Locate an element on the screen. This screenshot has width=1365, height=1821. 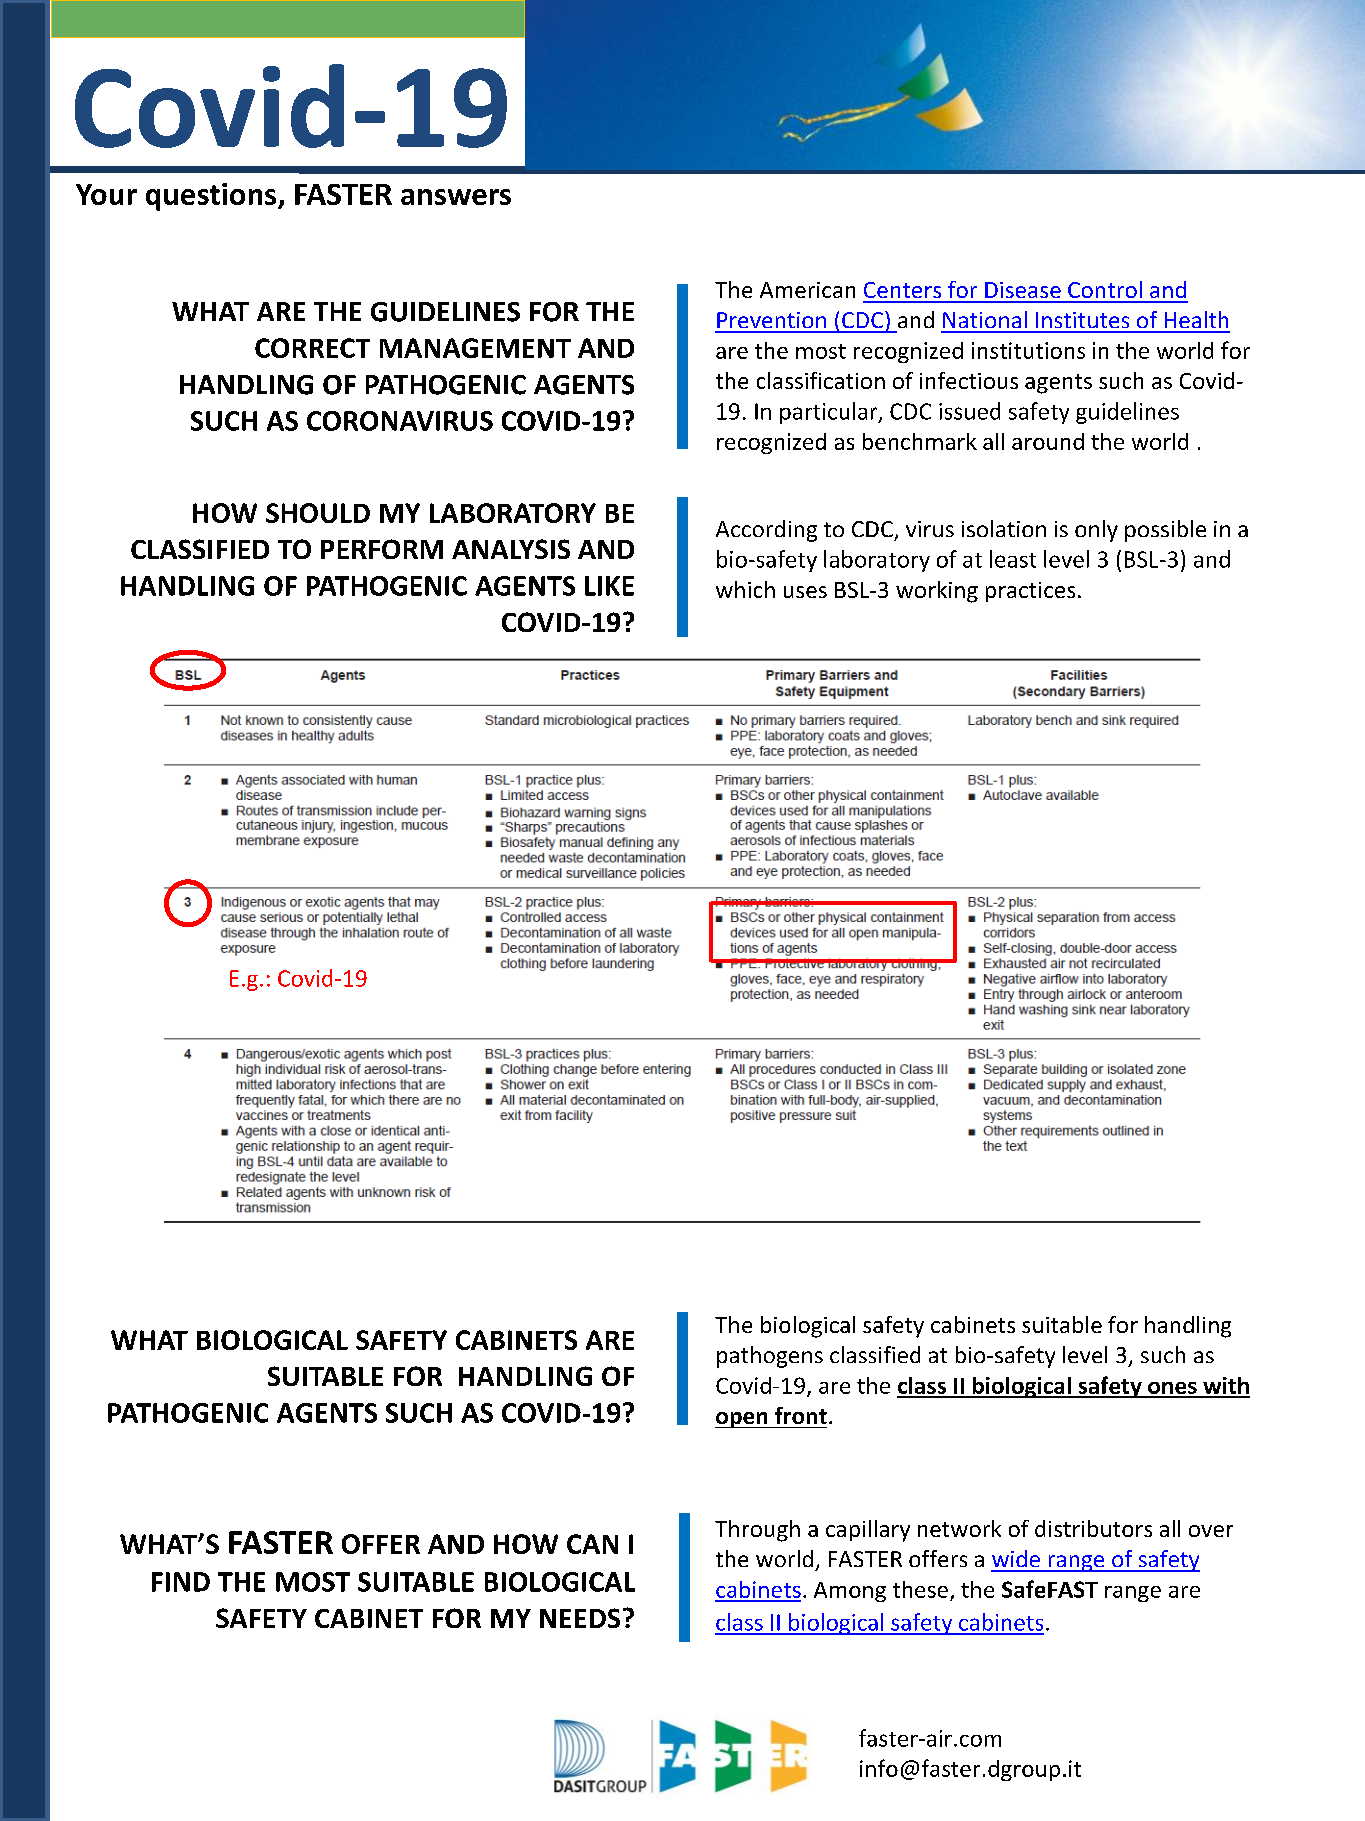
FIND is located at coordinates (181, 1582).
